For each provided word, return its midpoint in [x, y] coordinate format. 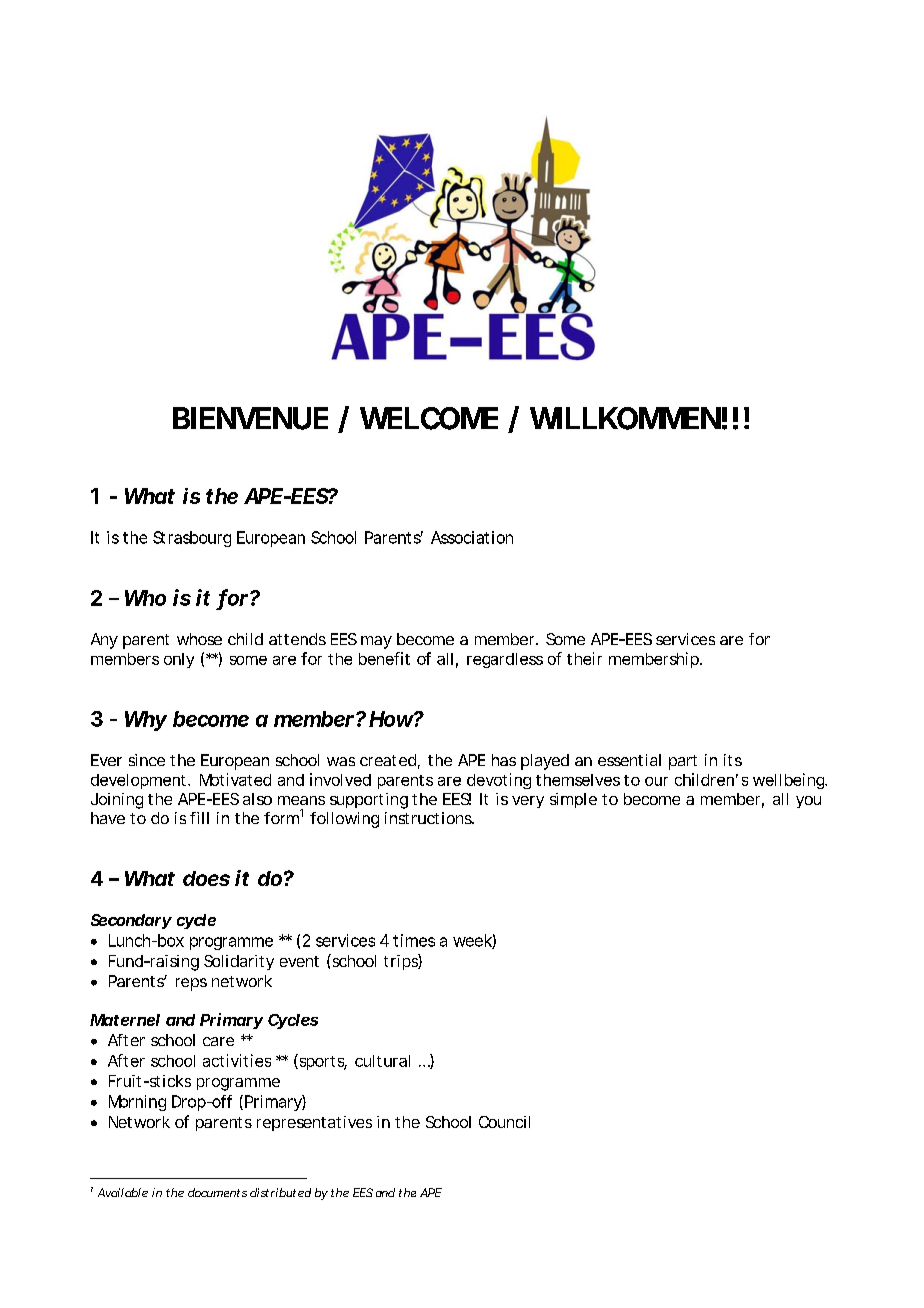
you [808, 802]
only [179, 660]
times [414, 940]
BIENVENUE [250, 418]
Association [472, 537]
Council [504, 1122]
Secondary [131, 921]
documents [217, 1192]
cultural [382, 1061]
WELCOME [429, 418]
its [733, 760]
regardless [505, 660]
